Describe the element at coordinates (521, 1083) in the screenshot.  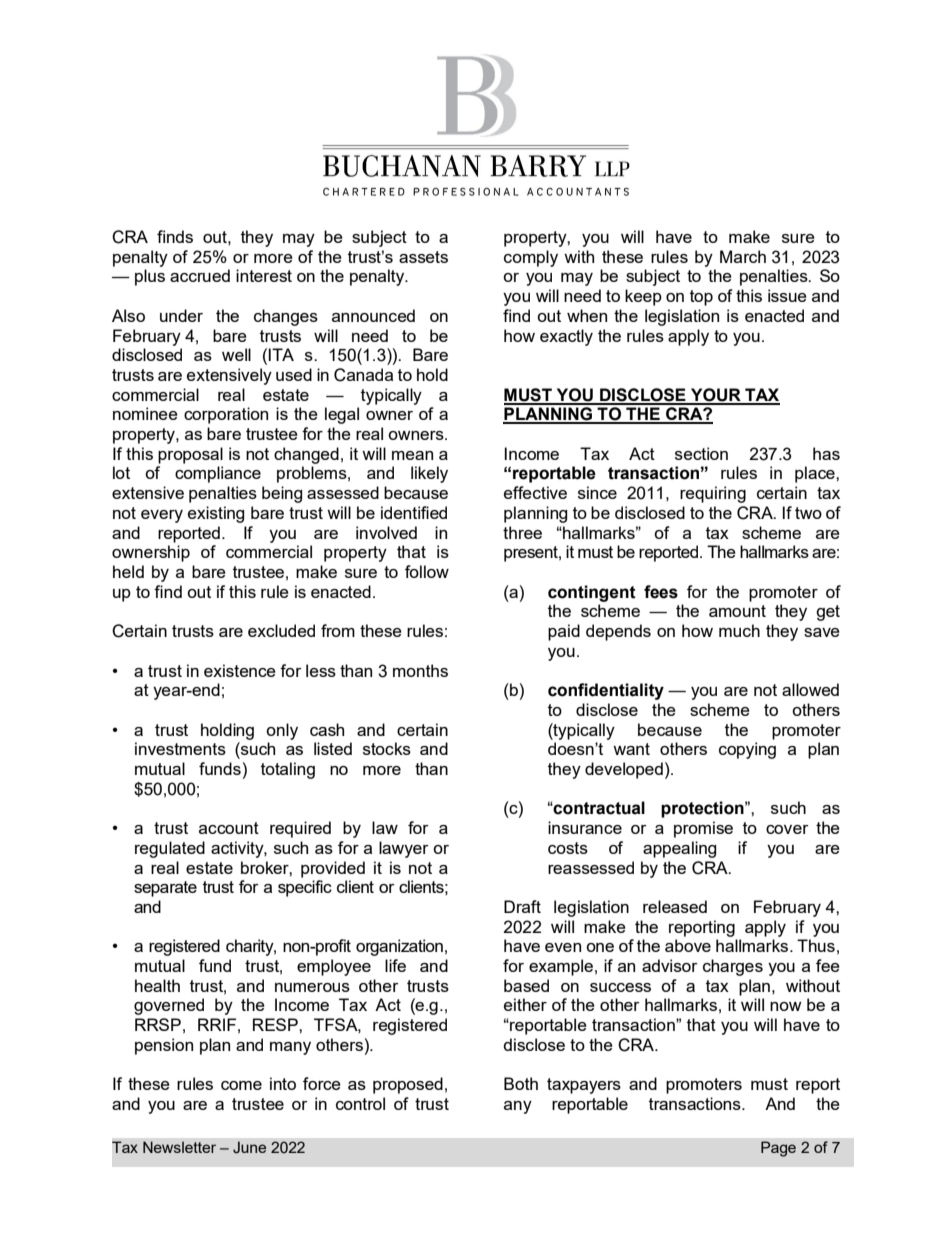
I see `Both` at that location.
